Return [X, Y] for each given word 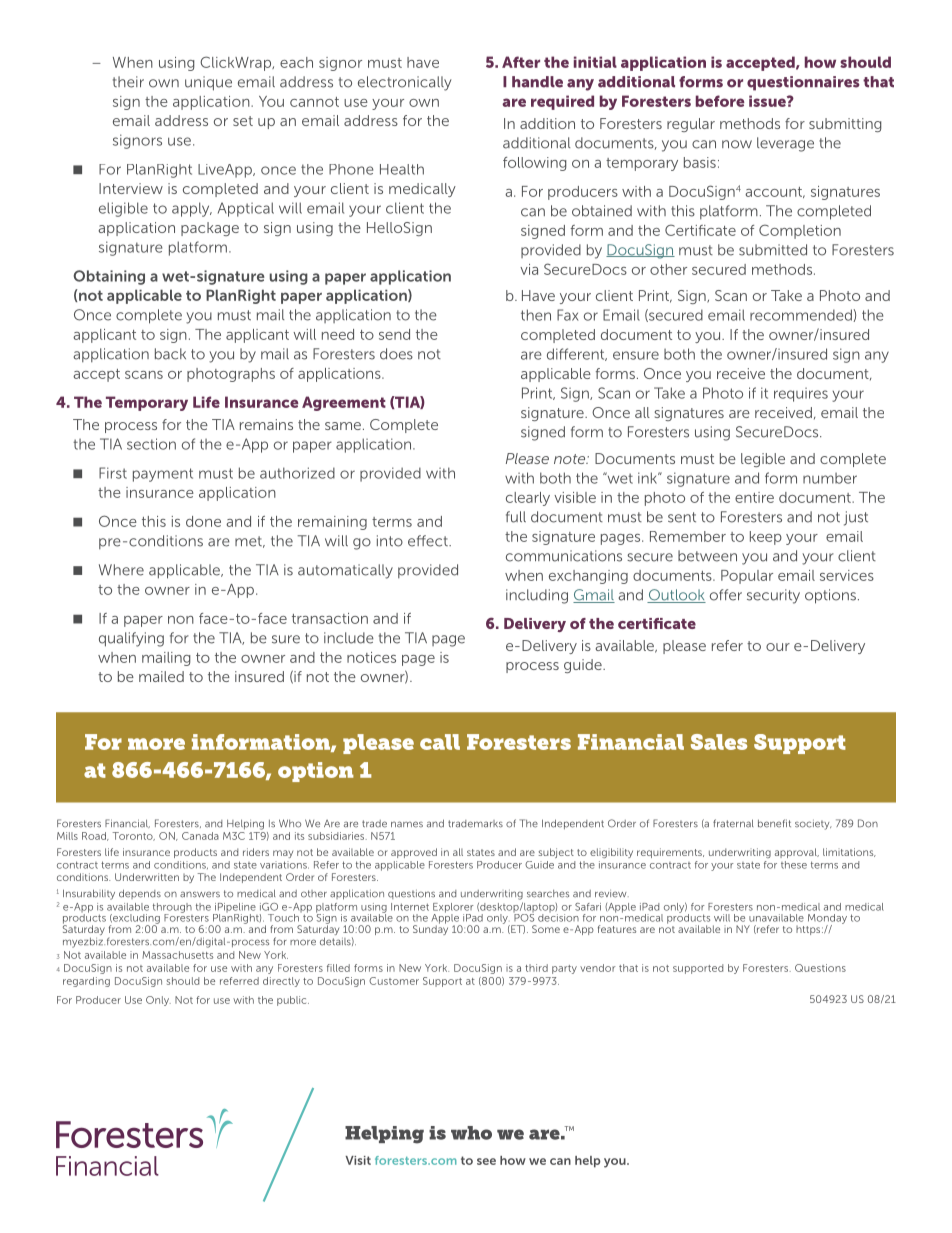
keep [766, 538]
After [521, 62]
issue [768, 101]
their [128, 82]
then [536, 315]
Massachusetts [177, 955]
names [407, 824]
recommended [801, 315]
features [617, 929]
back [170, 354]
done [203, 521]
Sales [719, 742]
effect [429, 541]
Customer [394, 981]
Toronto [133, 836]
